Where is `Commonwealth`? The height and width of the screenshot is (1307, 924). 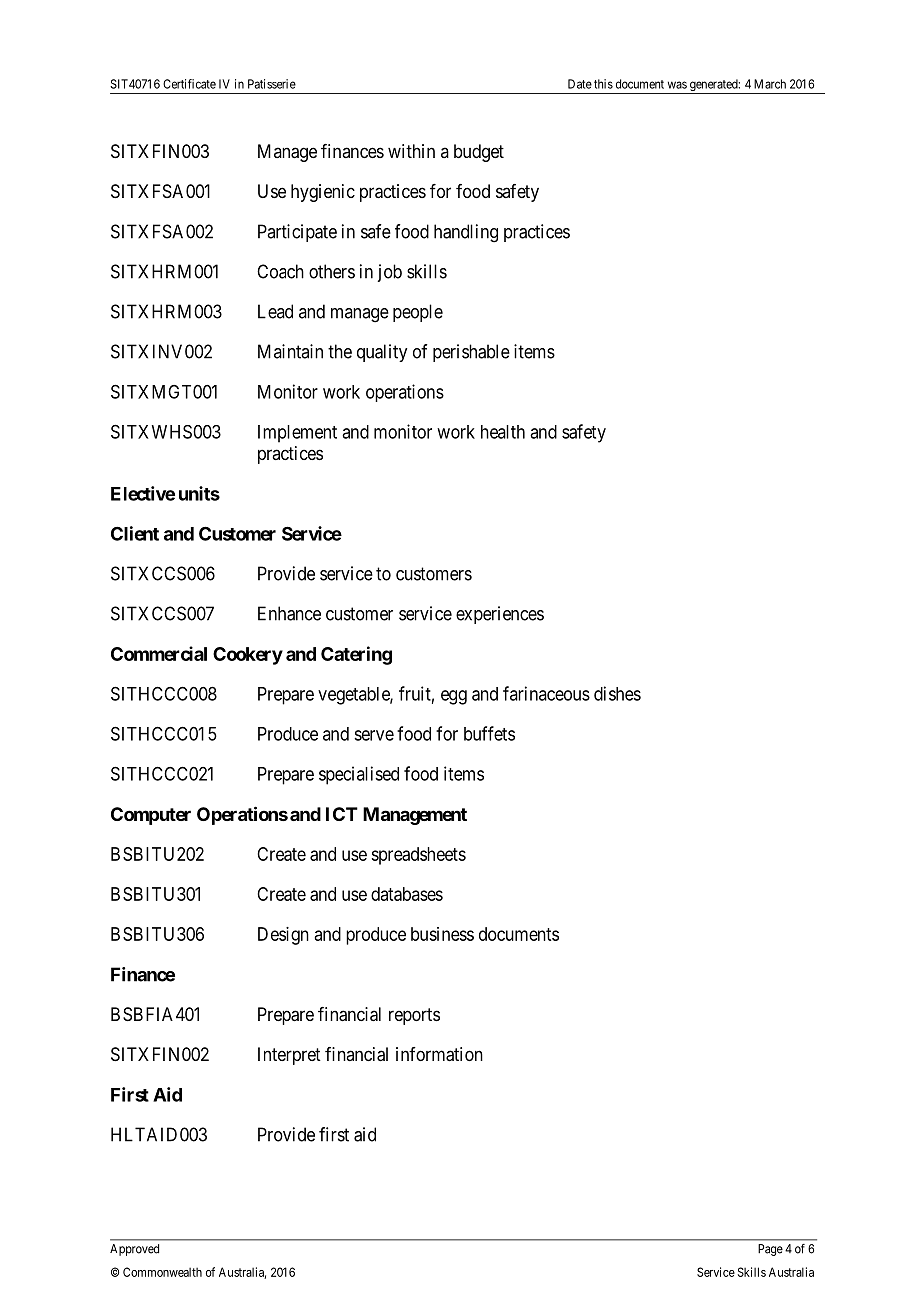
Commonwealth is located at coordinates (162, 1272).
